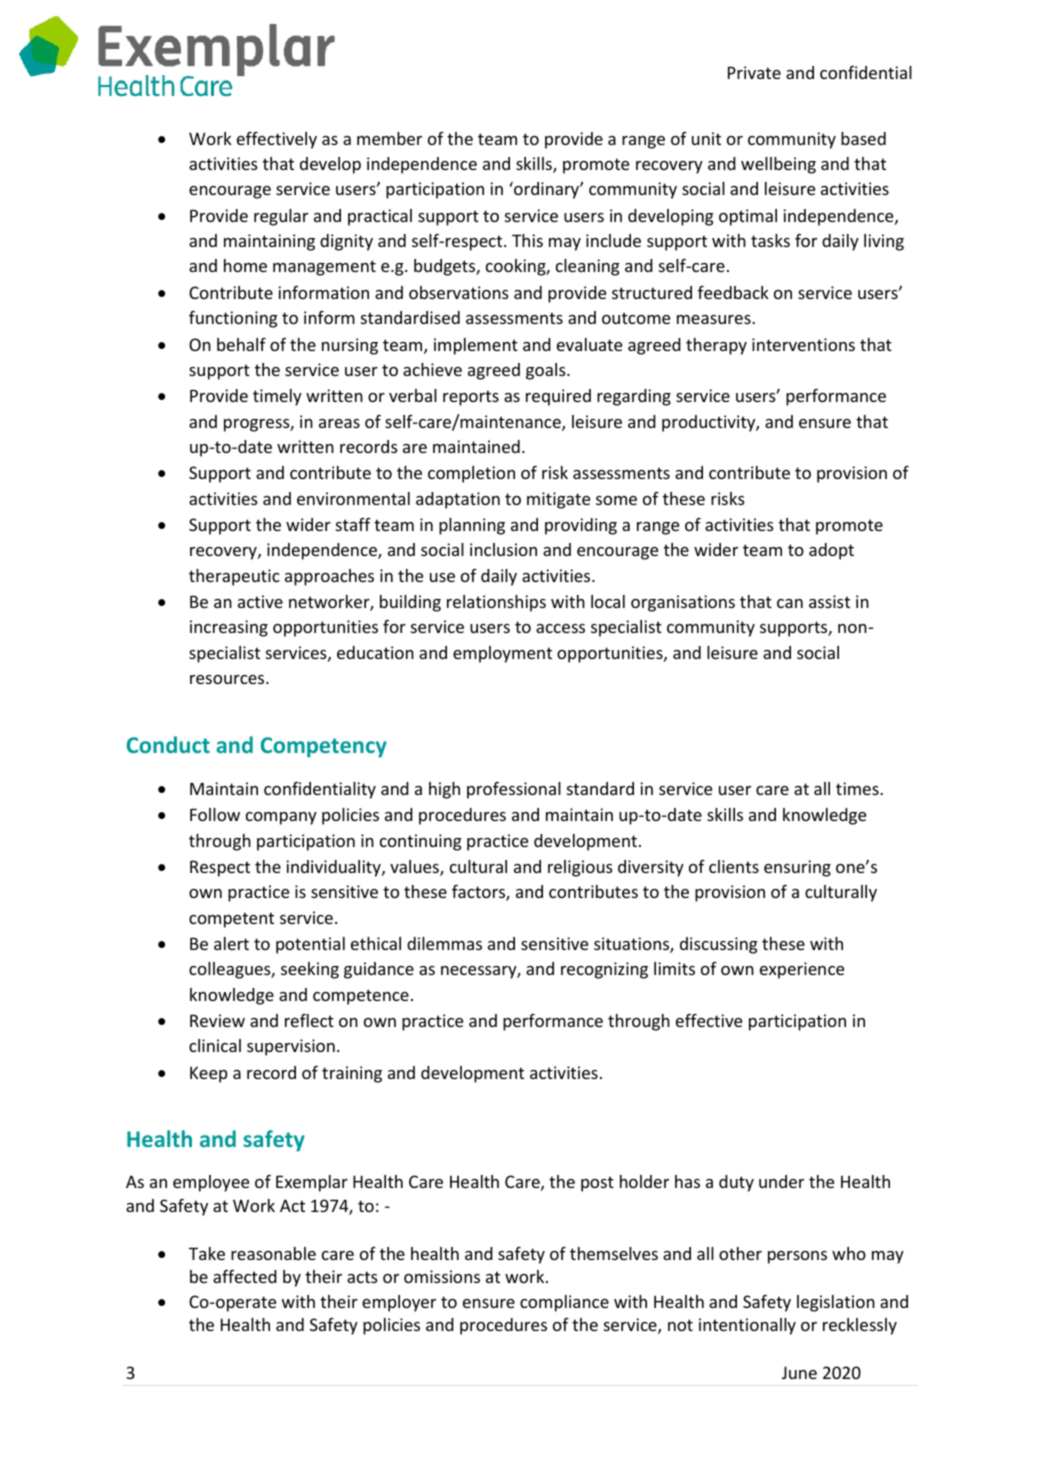 The image size is (1041, 1473). I want to click on resources, so click(228, 679).
